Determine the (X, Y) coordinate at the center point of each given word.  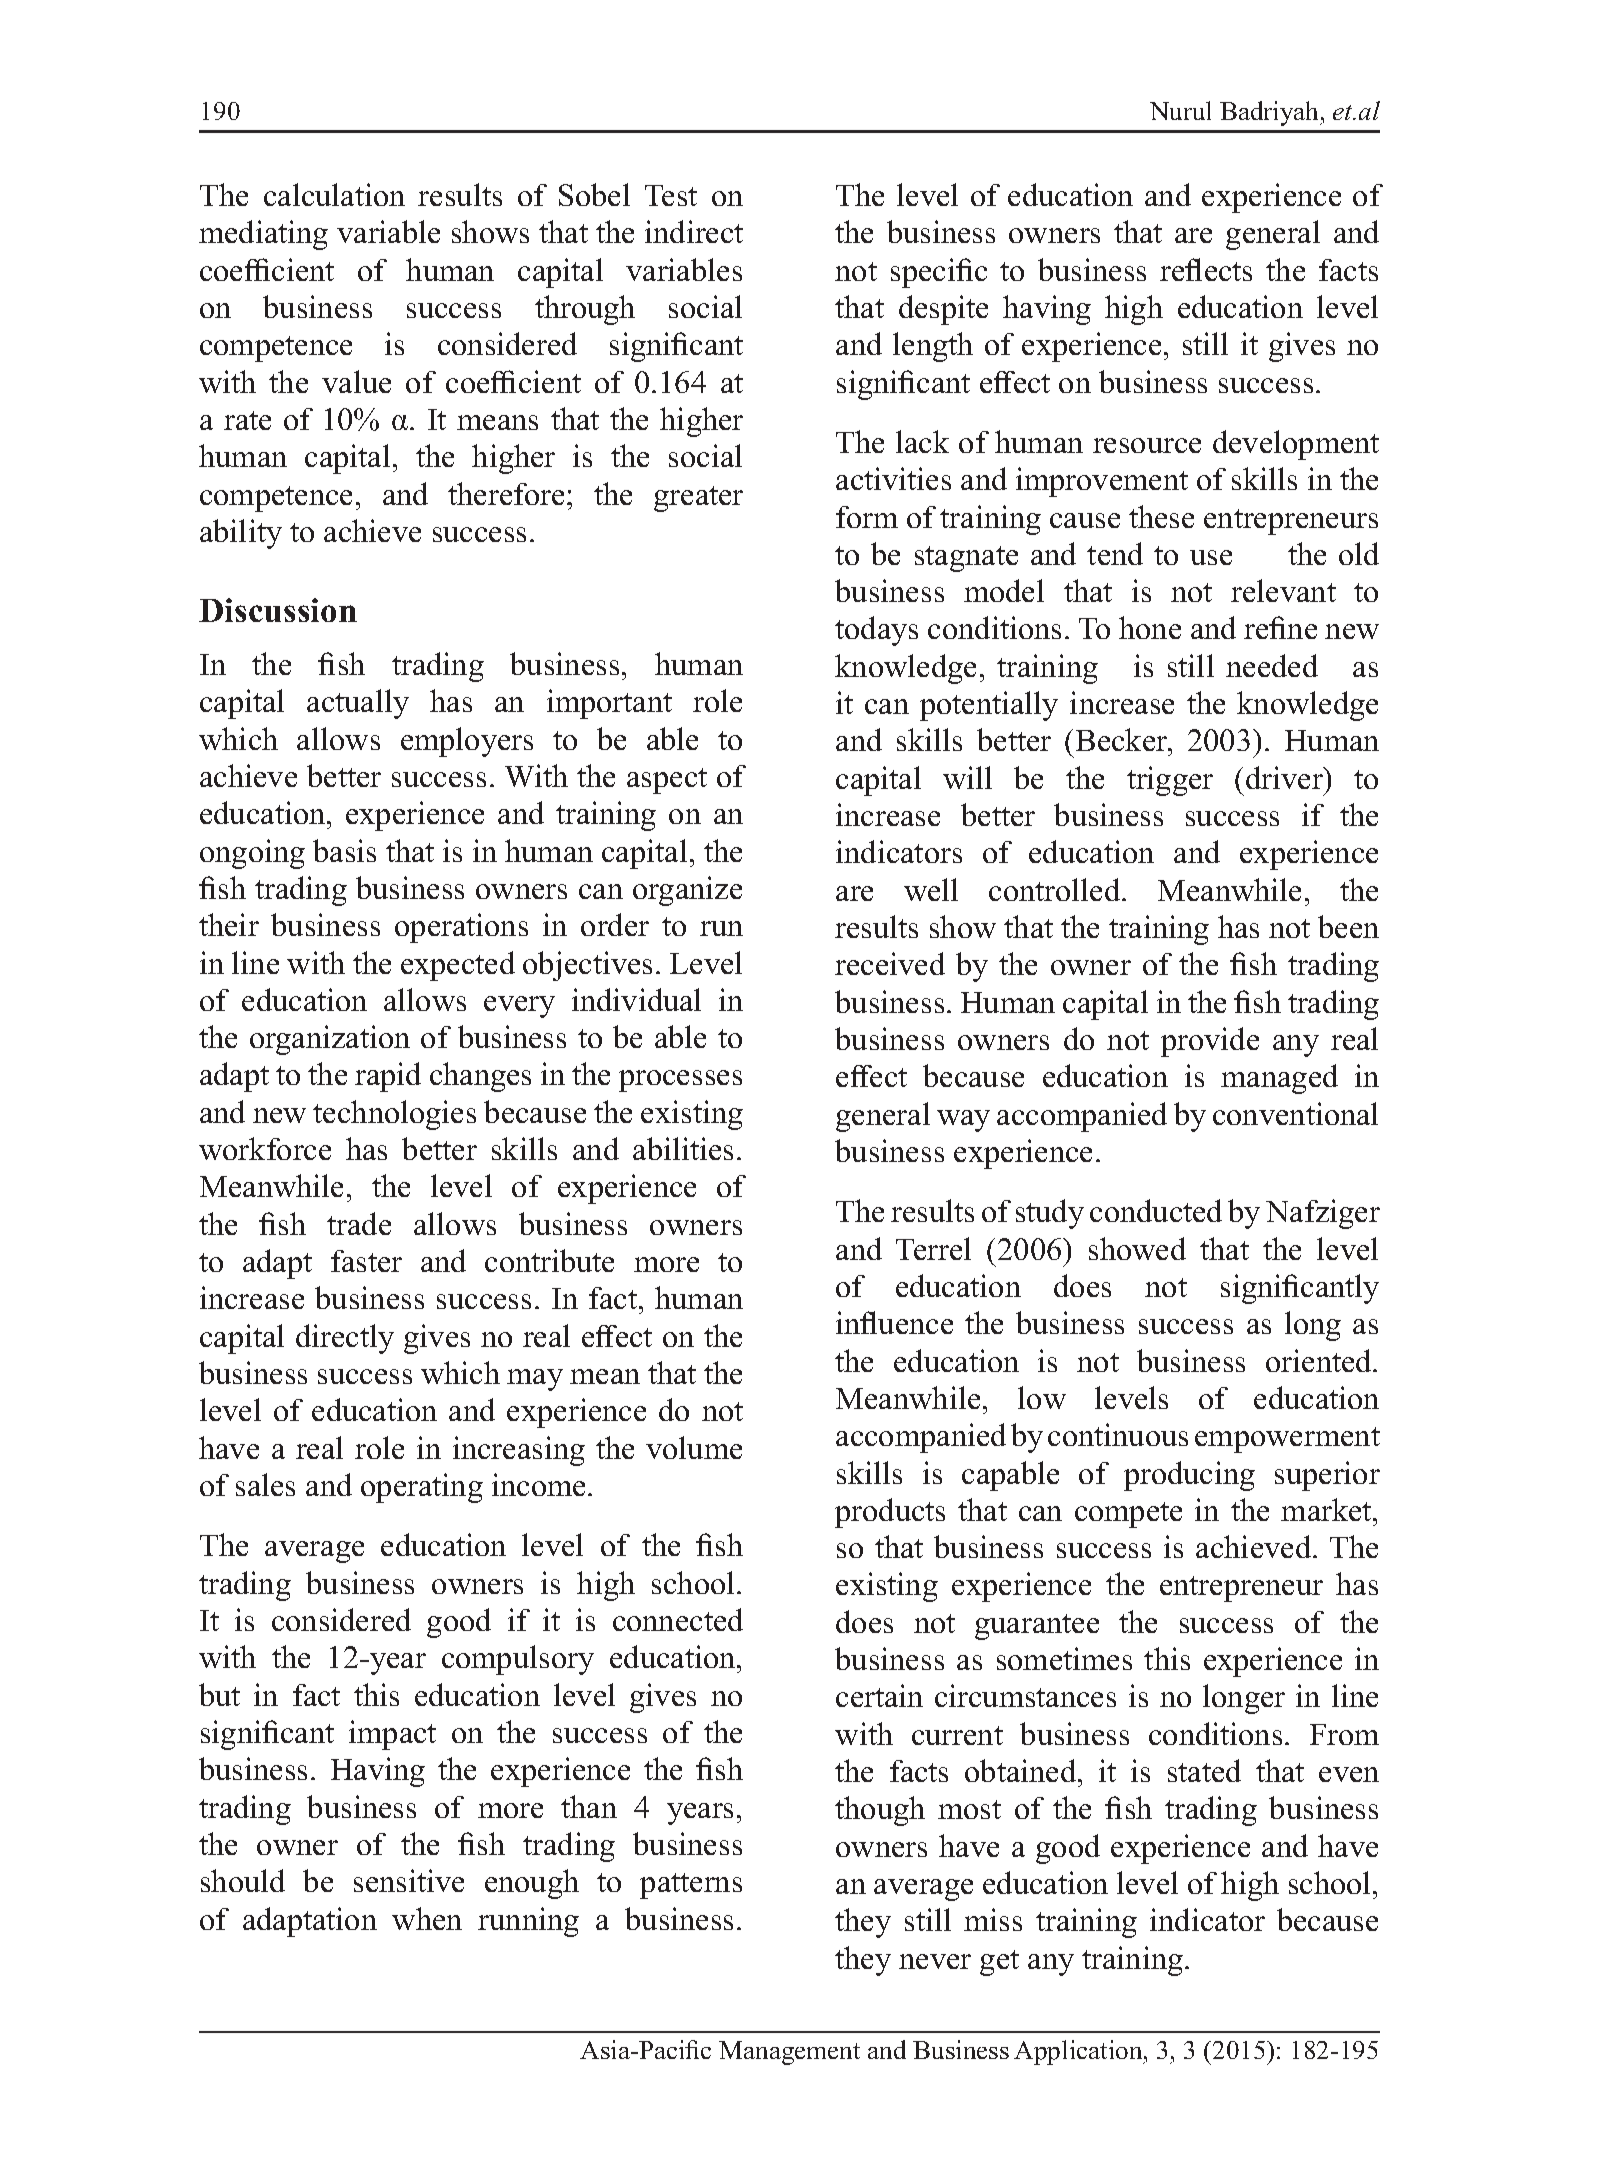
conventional (1295, 1113)
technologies (394, 1115)
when (427, 1918)
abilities (683, 1148)
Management (789, 2053)
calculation (334, 194)
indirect (694, 231)
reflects (1206, 269)
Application (1079, 2052)
